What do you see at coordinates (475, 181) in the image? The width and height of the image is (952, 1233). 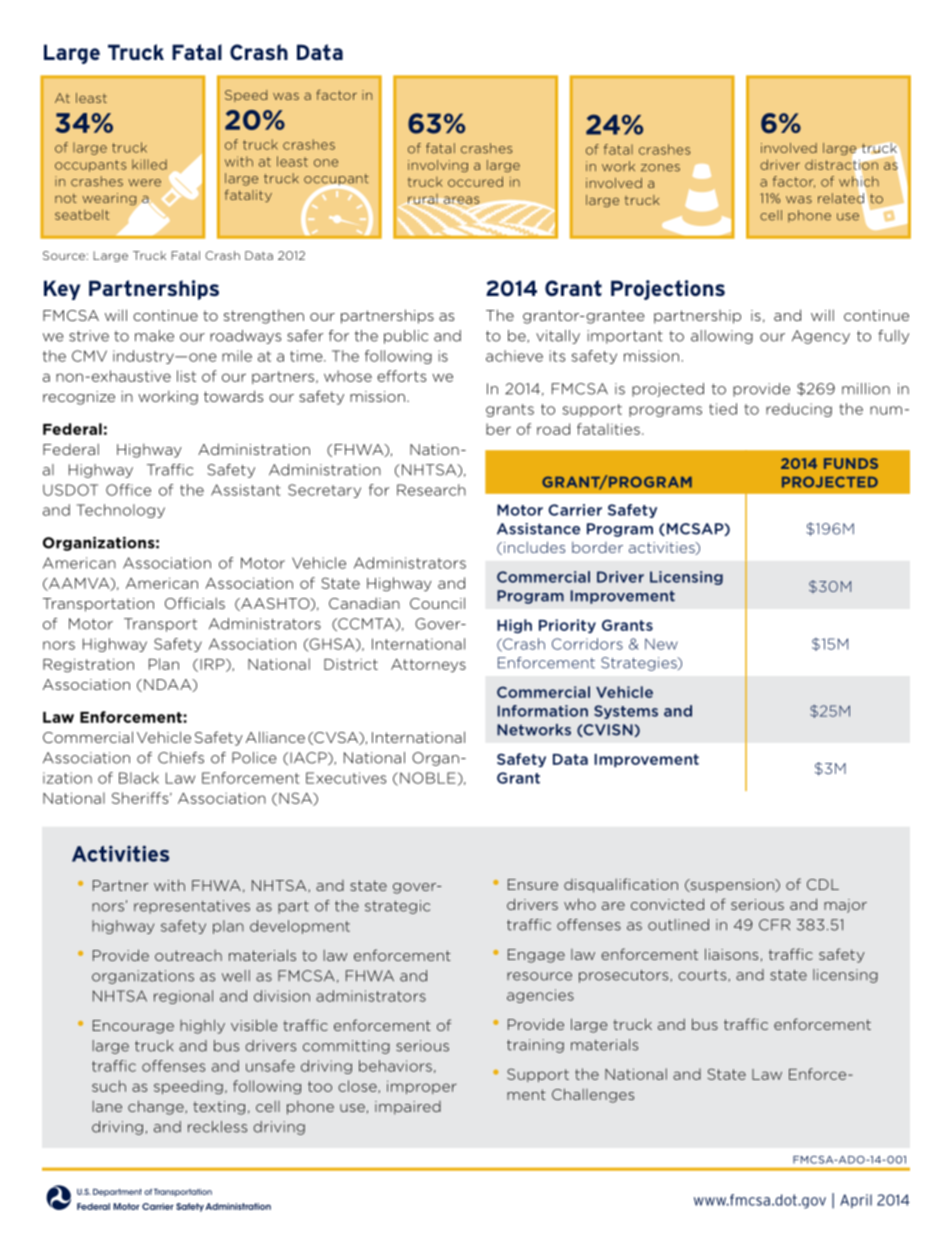 I see `occured` at bounding box center [475, 181].
